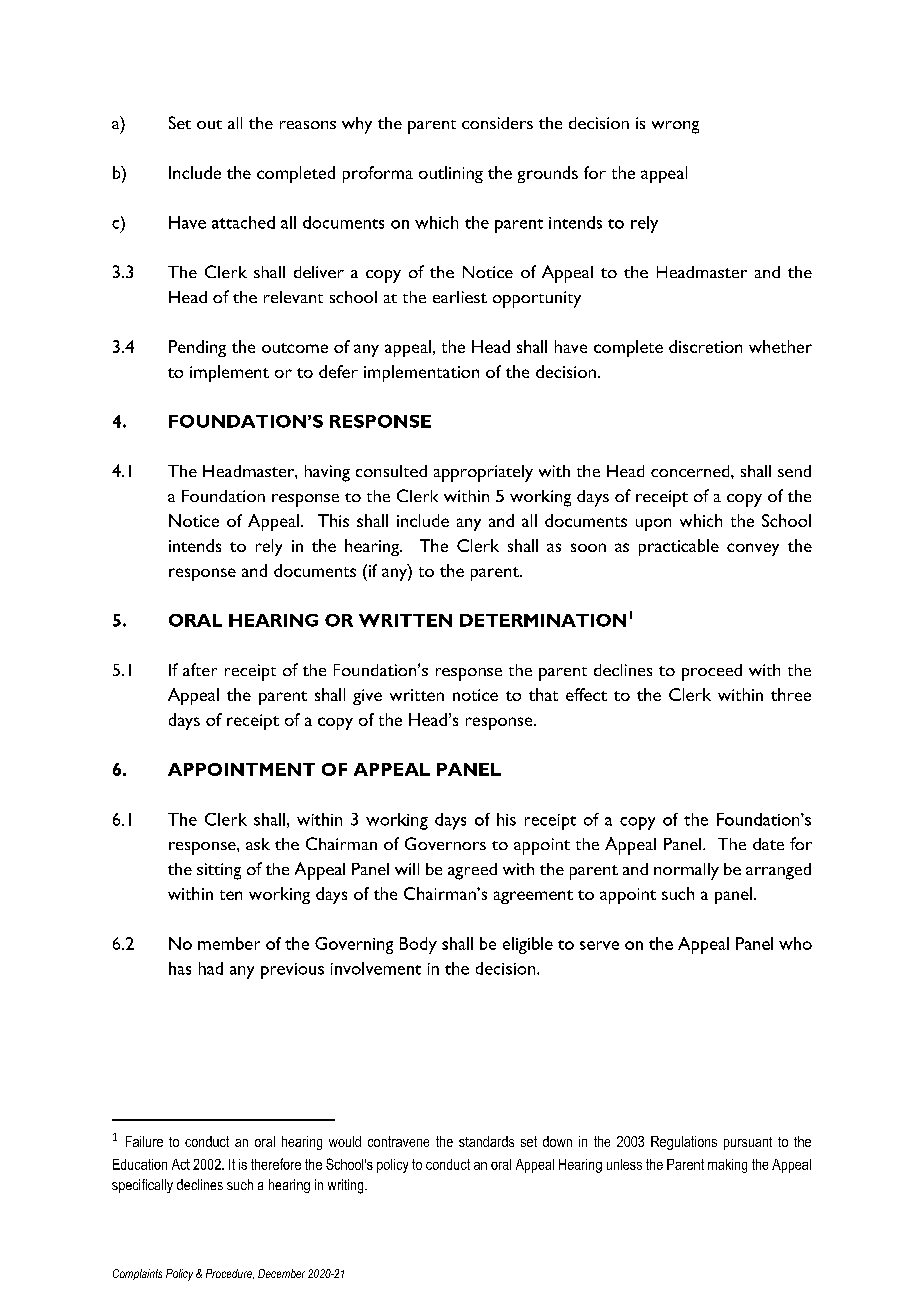  I want to click on after, so click(200, 669).
